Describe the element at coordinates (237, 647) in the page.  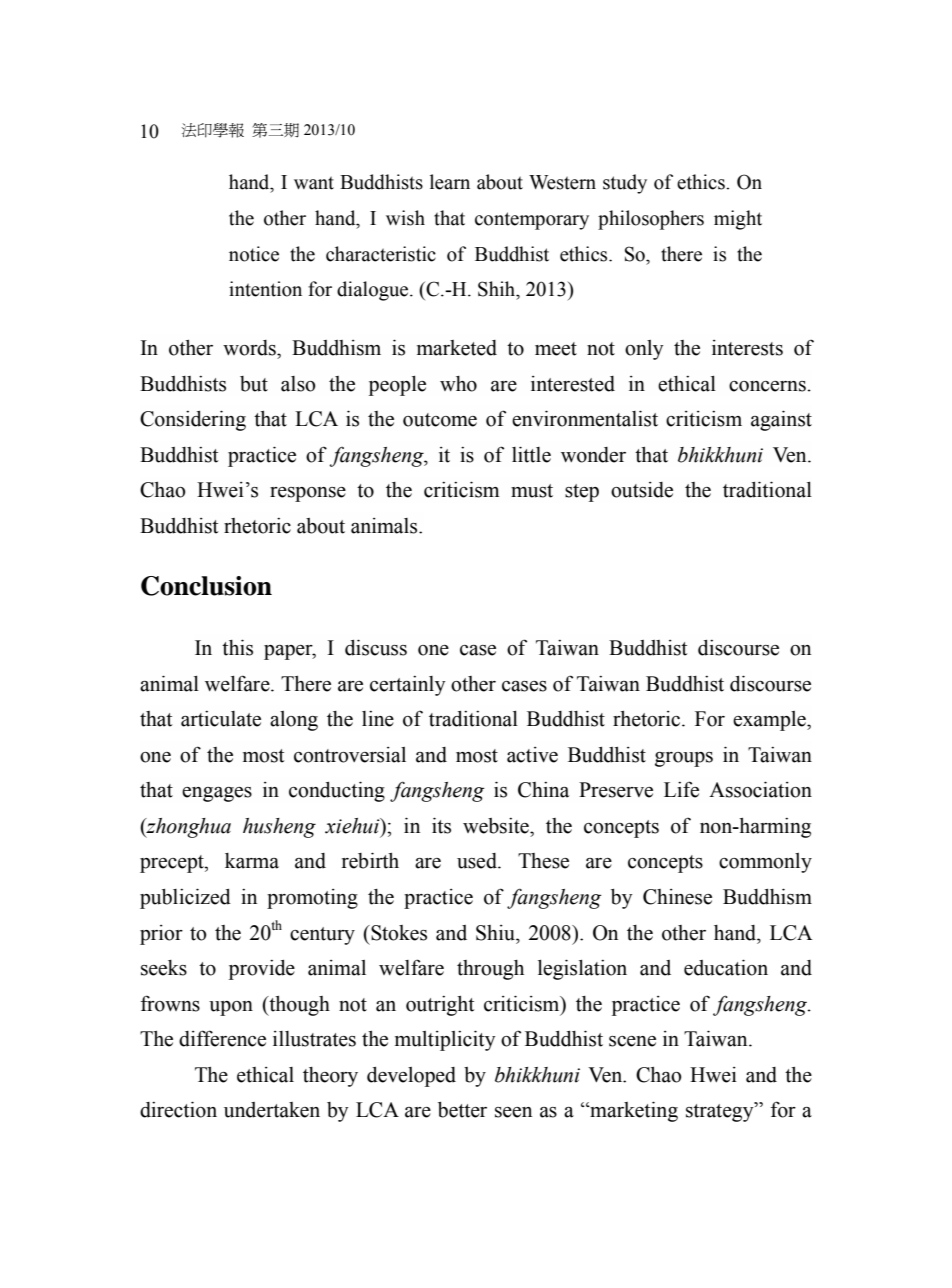
I see `this` at that location.
